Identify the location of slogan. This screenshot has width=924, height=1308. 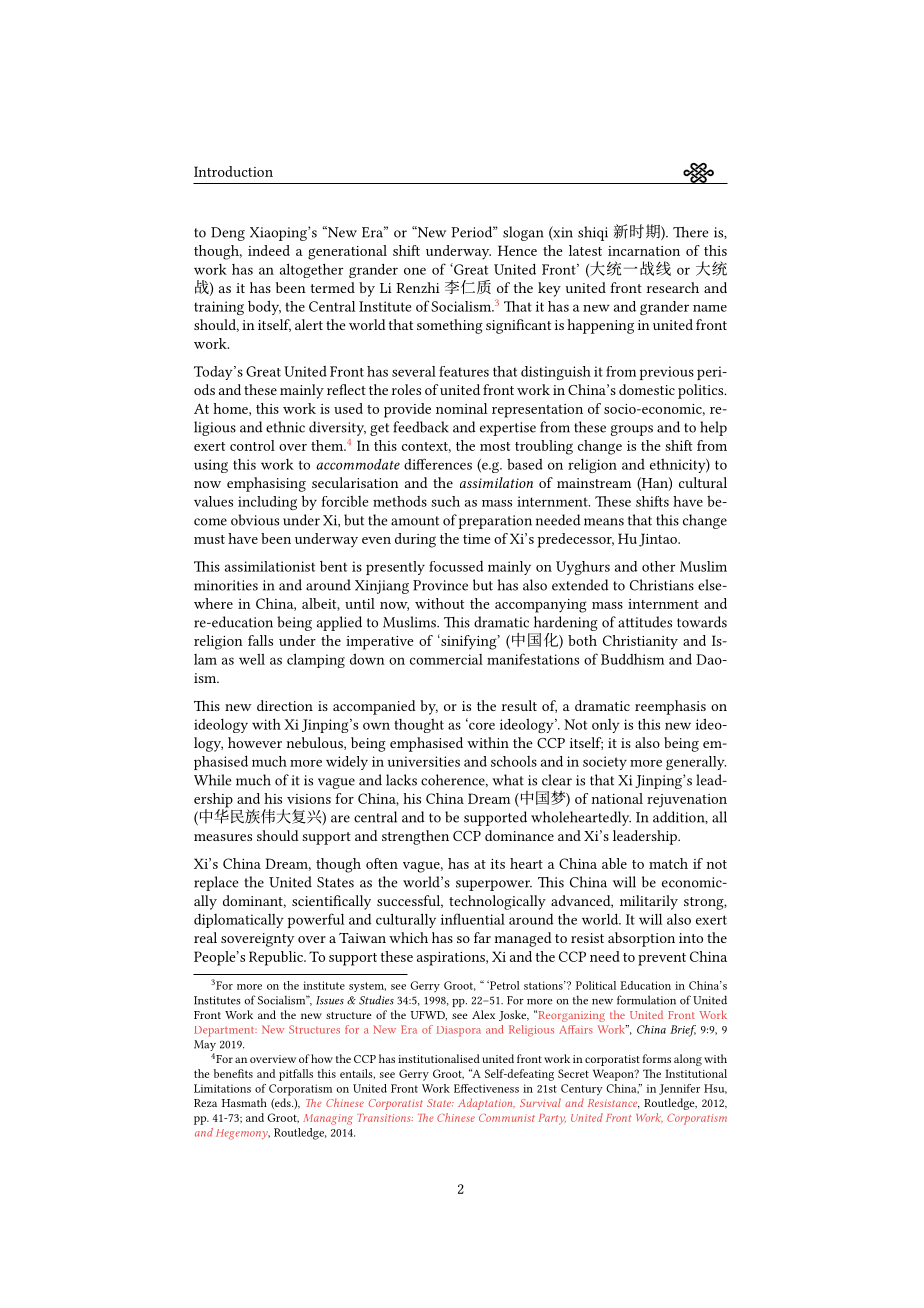
(523, 233).
